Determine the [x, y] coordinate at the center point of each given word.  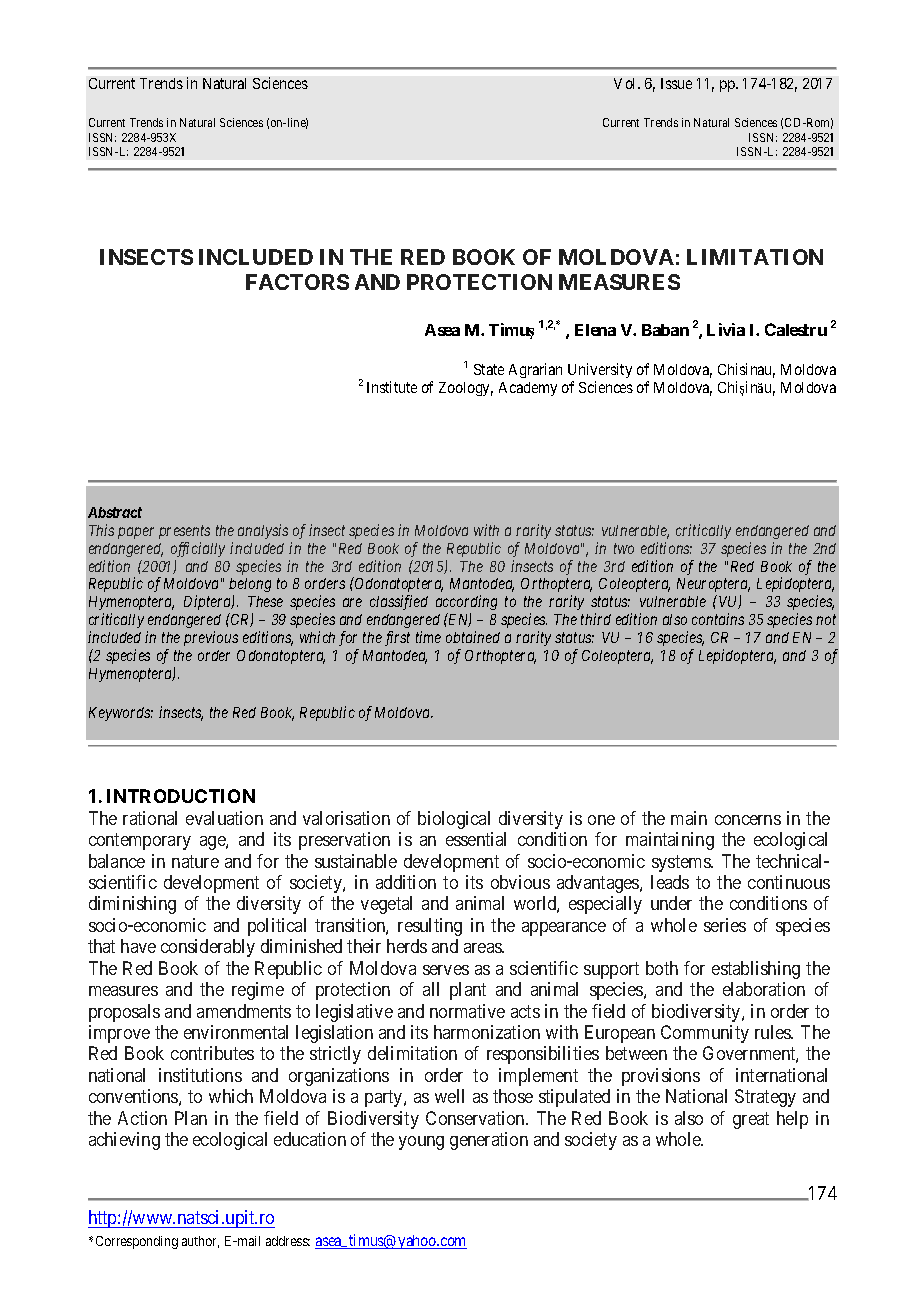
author [200, 1242]
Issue [676, 83]
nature [195, 861]
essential [476, 839]
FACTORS [297, 282]
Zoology [466, 389]
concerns [748, 820]
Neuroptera [713, 587]
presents [184, 532]
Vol [626, 83]
